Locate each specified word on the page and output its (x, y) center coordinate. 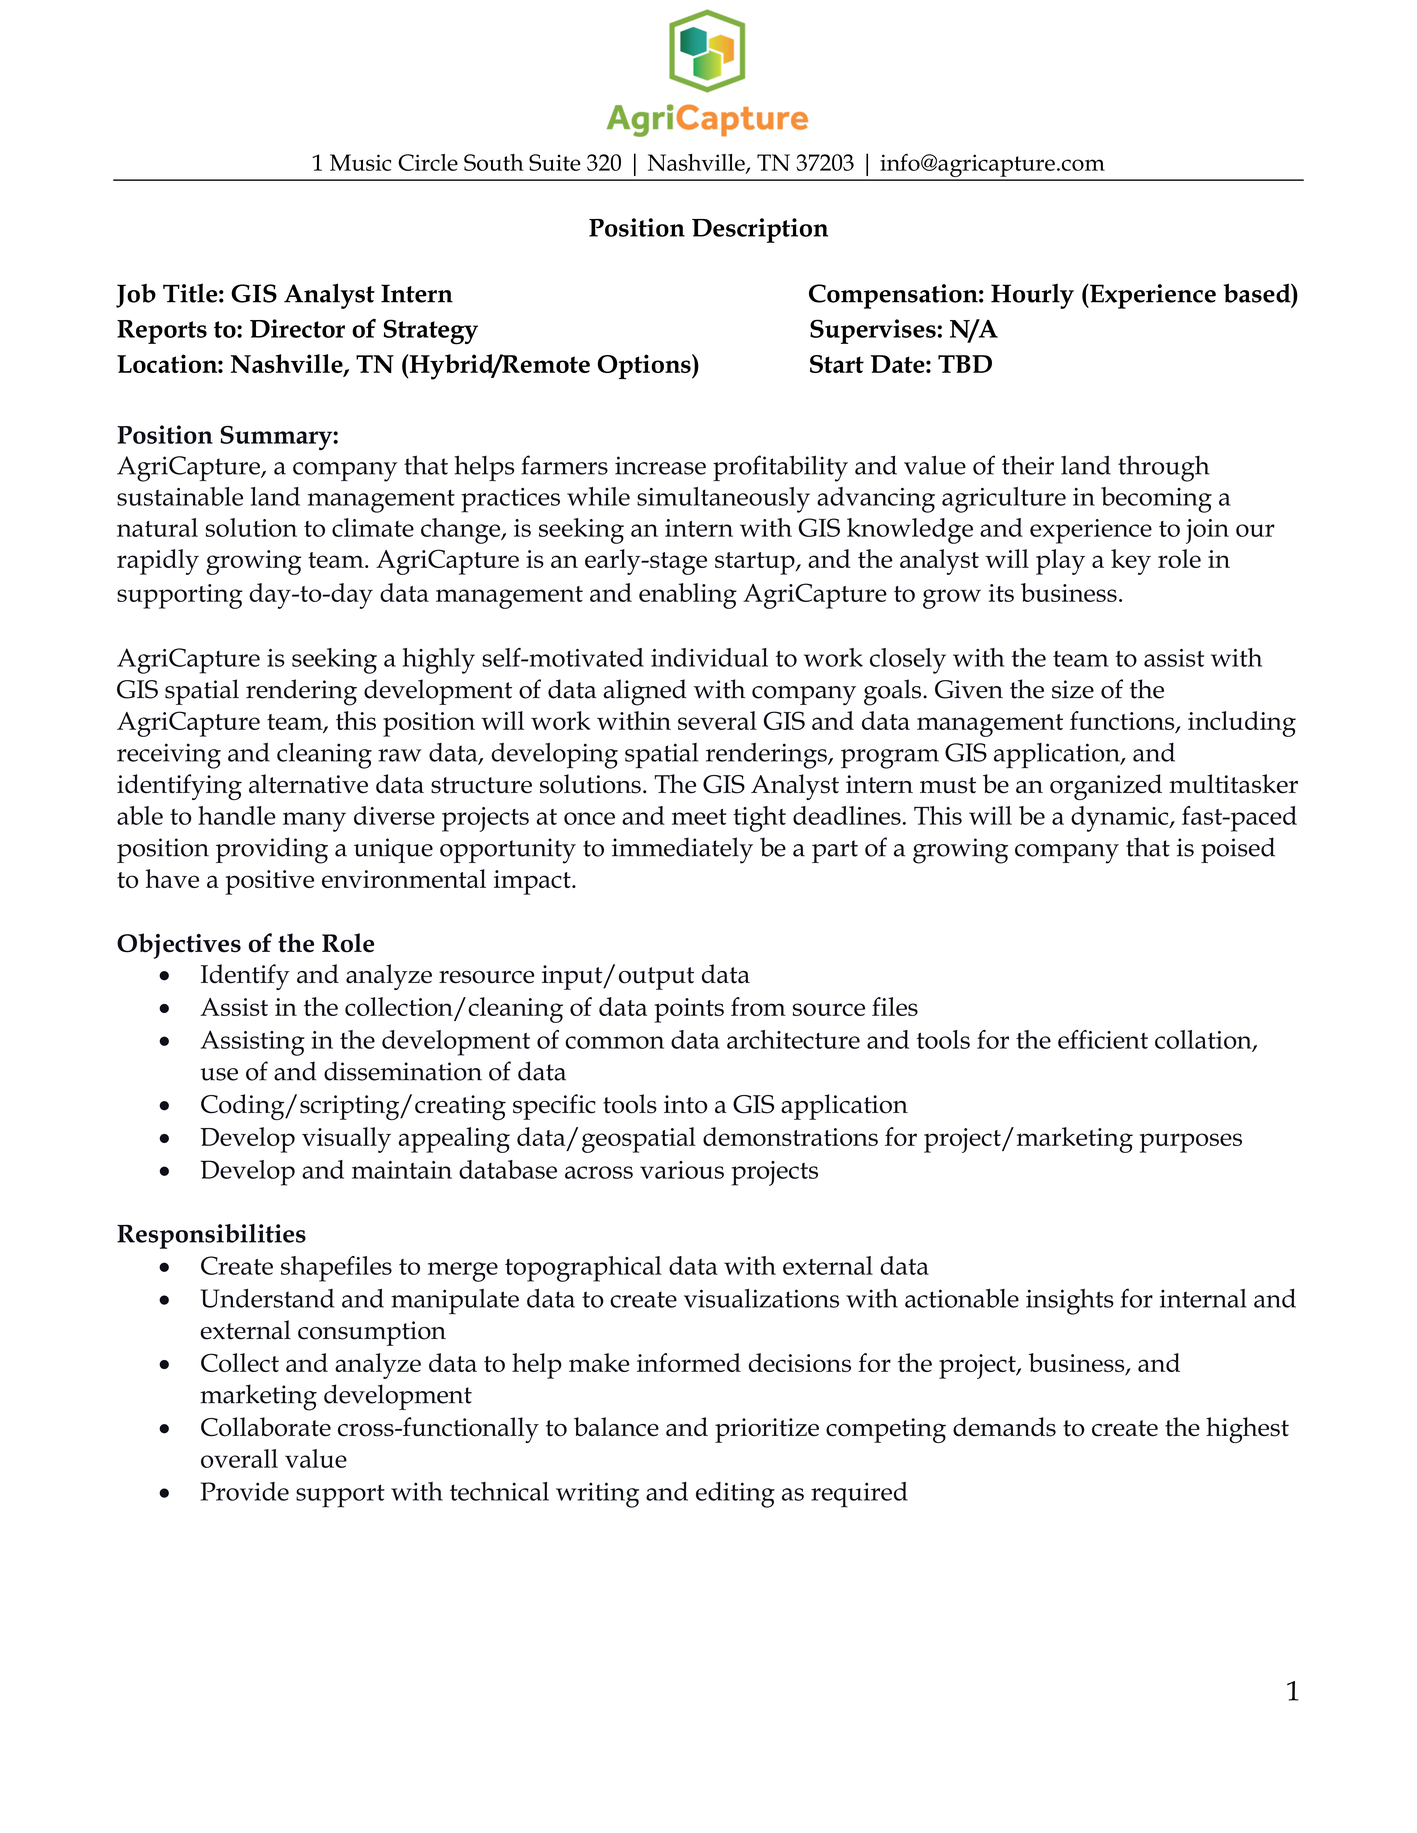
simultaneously (723, 500)
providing (272, 850)
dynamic (1121, 819)
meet (699, 817)
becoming (1156, 500)
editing (735, 1495)
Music (360, 162)
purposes (1191, 1143)
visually (346, 1140)
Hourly (1032, 296)
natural (157, 527)
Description (760, 230)
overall (239, 1458)
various (682, 1170)
